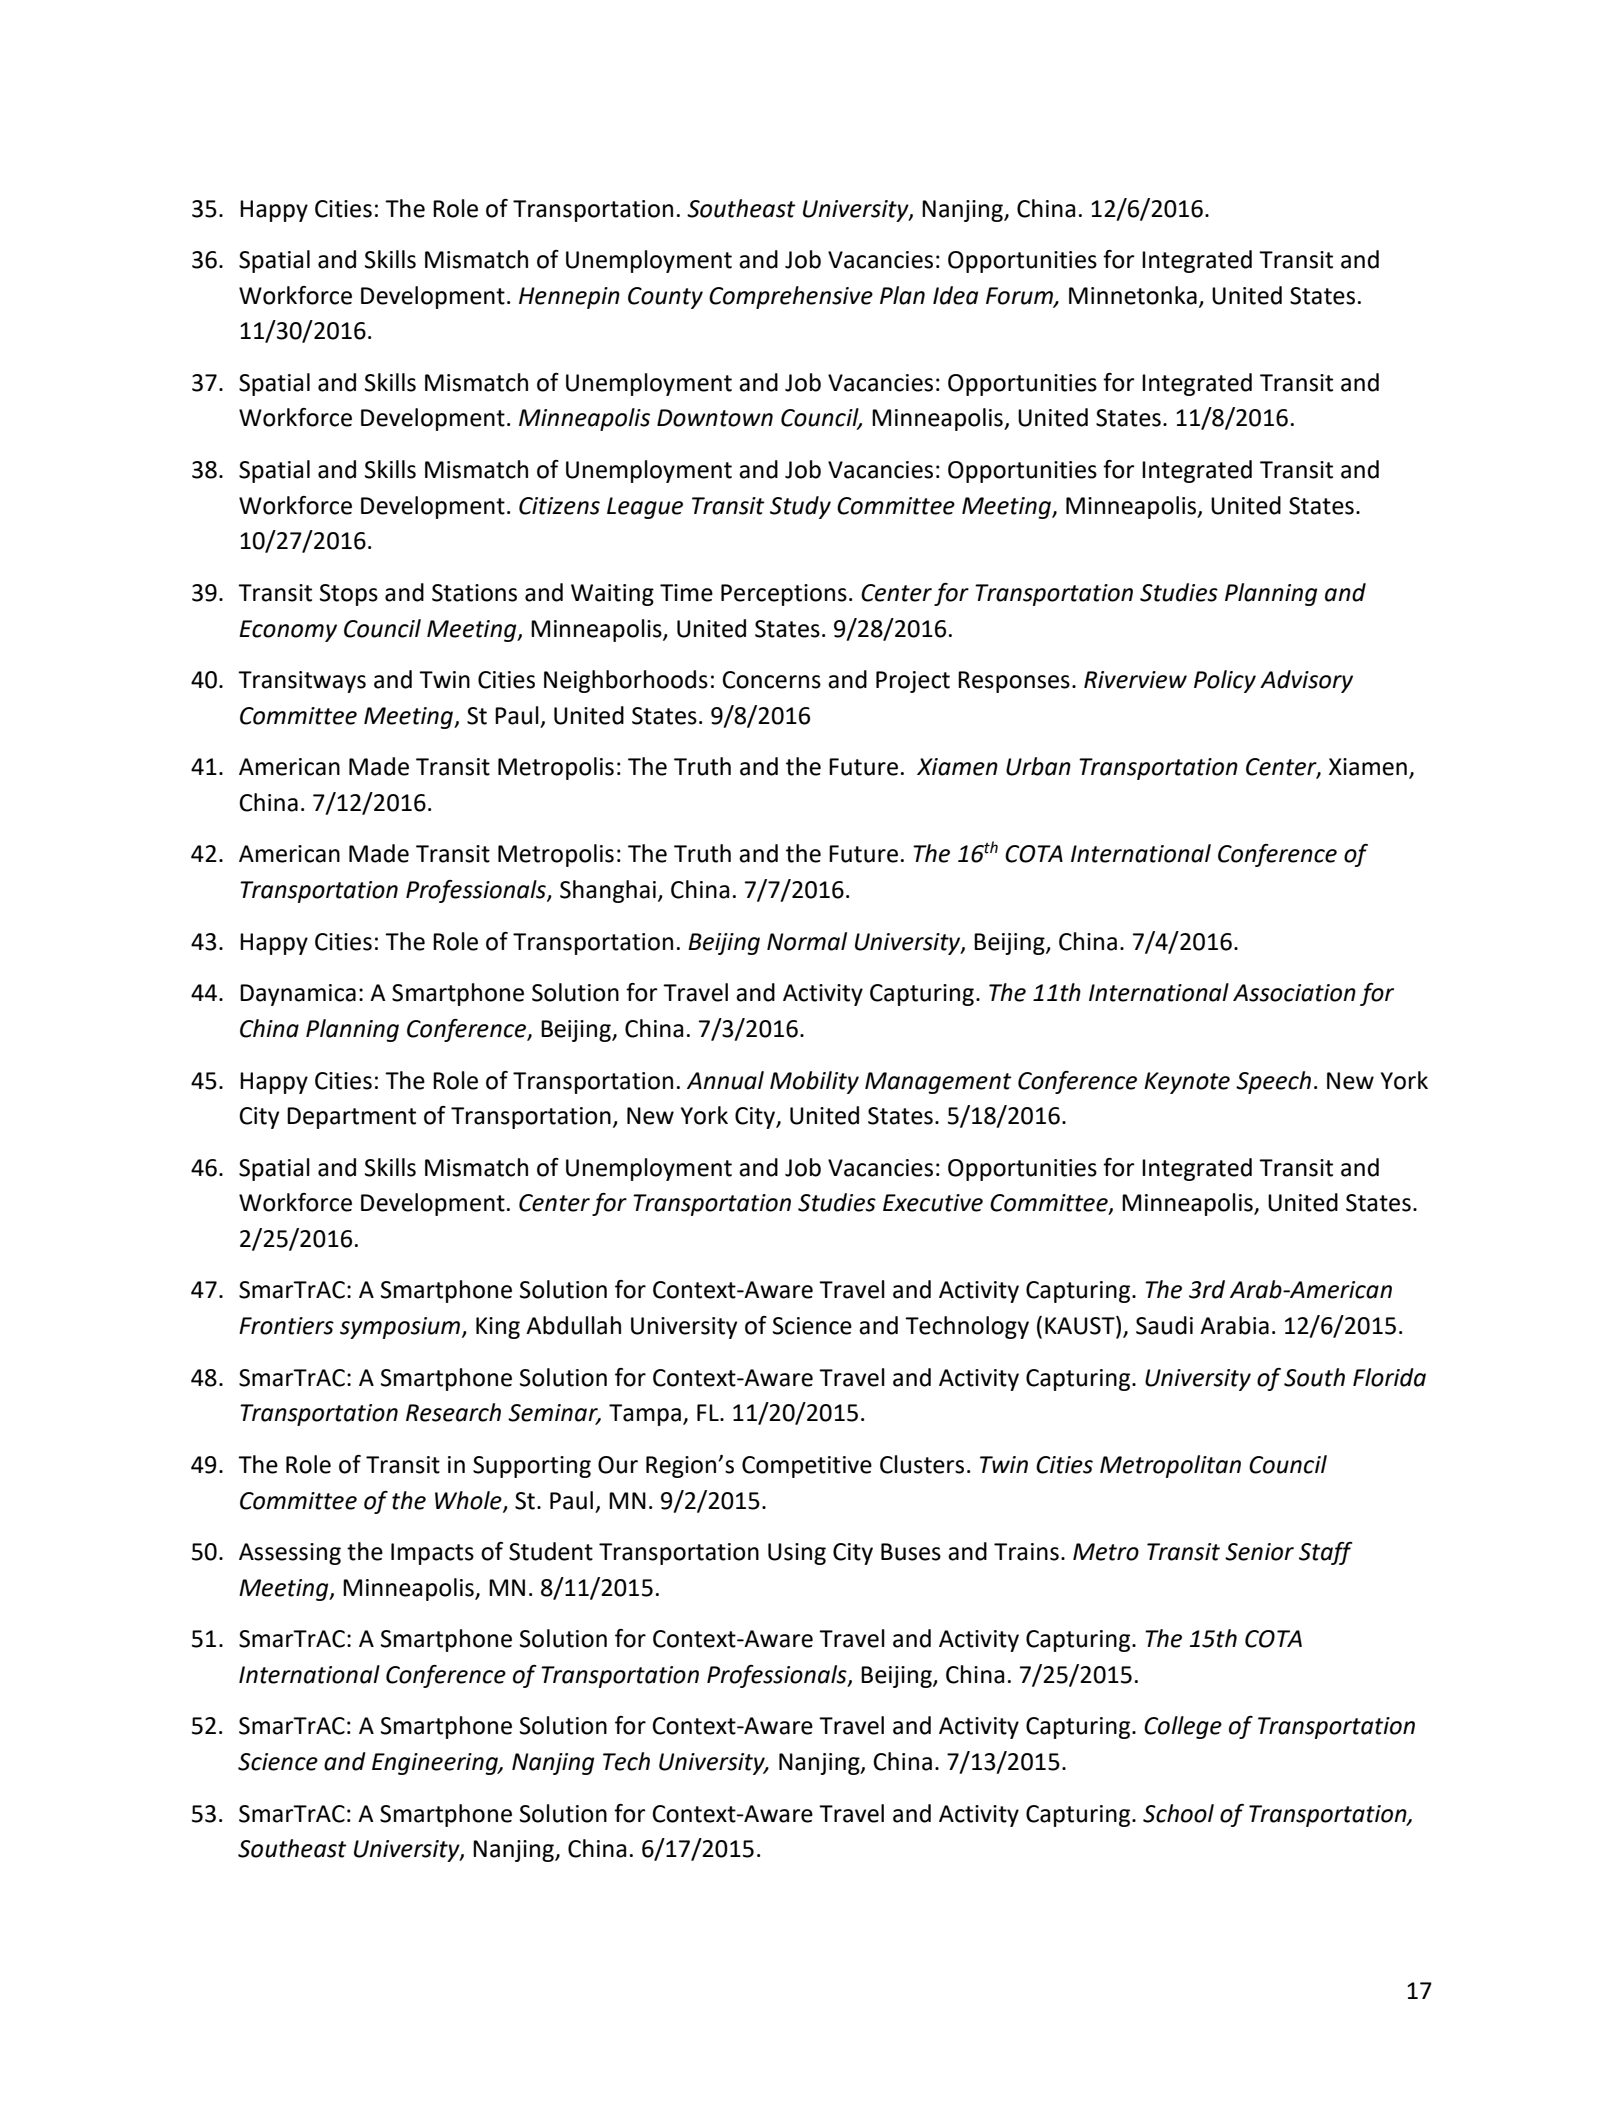 This image has width=1624, height=2102. Describe the element at coordinates (1225, 681) in the image. I see `Policy` at that location.
